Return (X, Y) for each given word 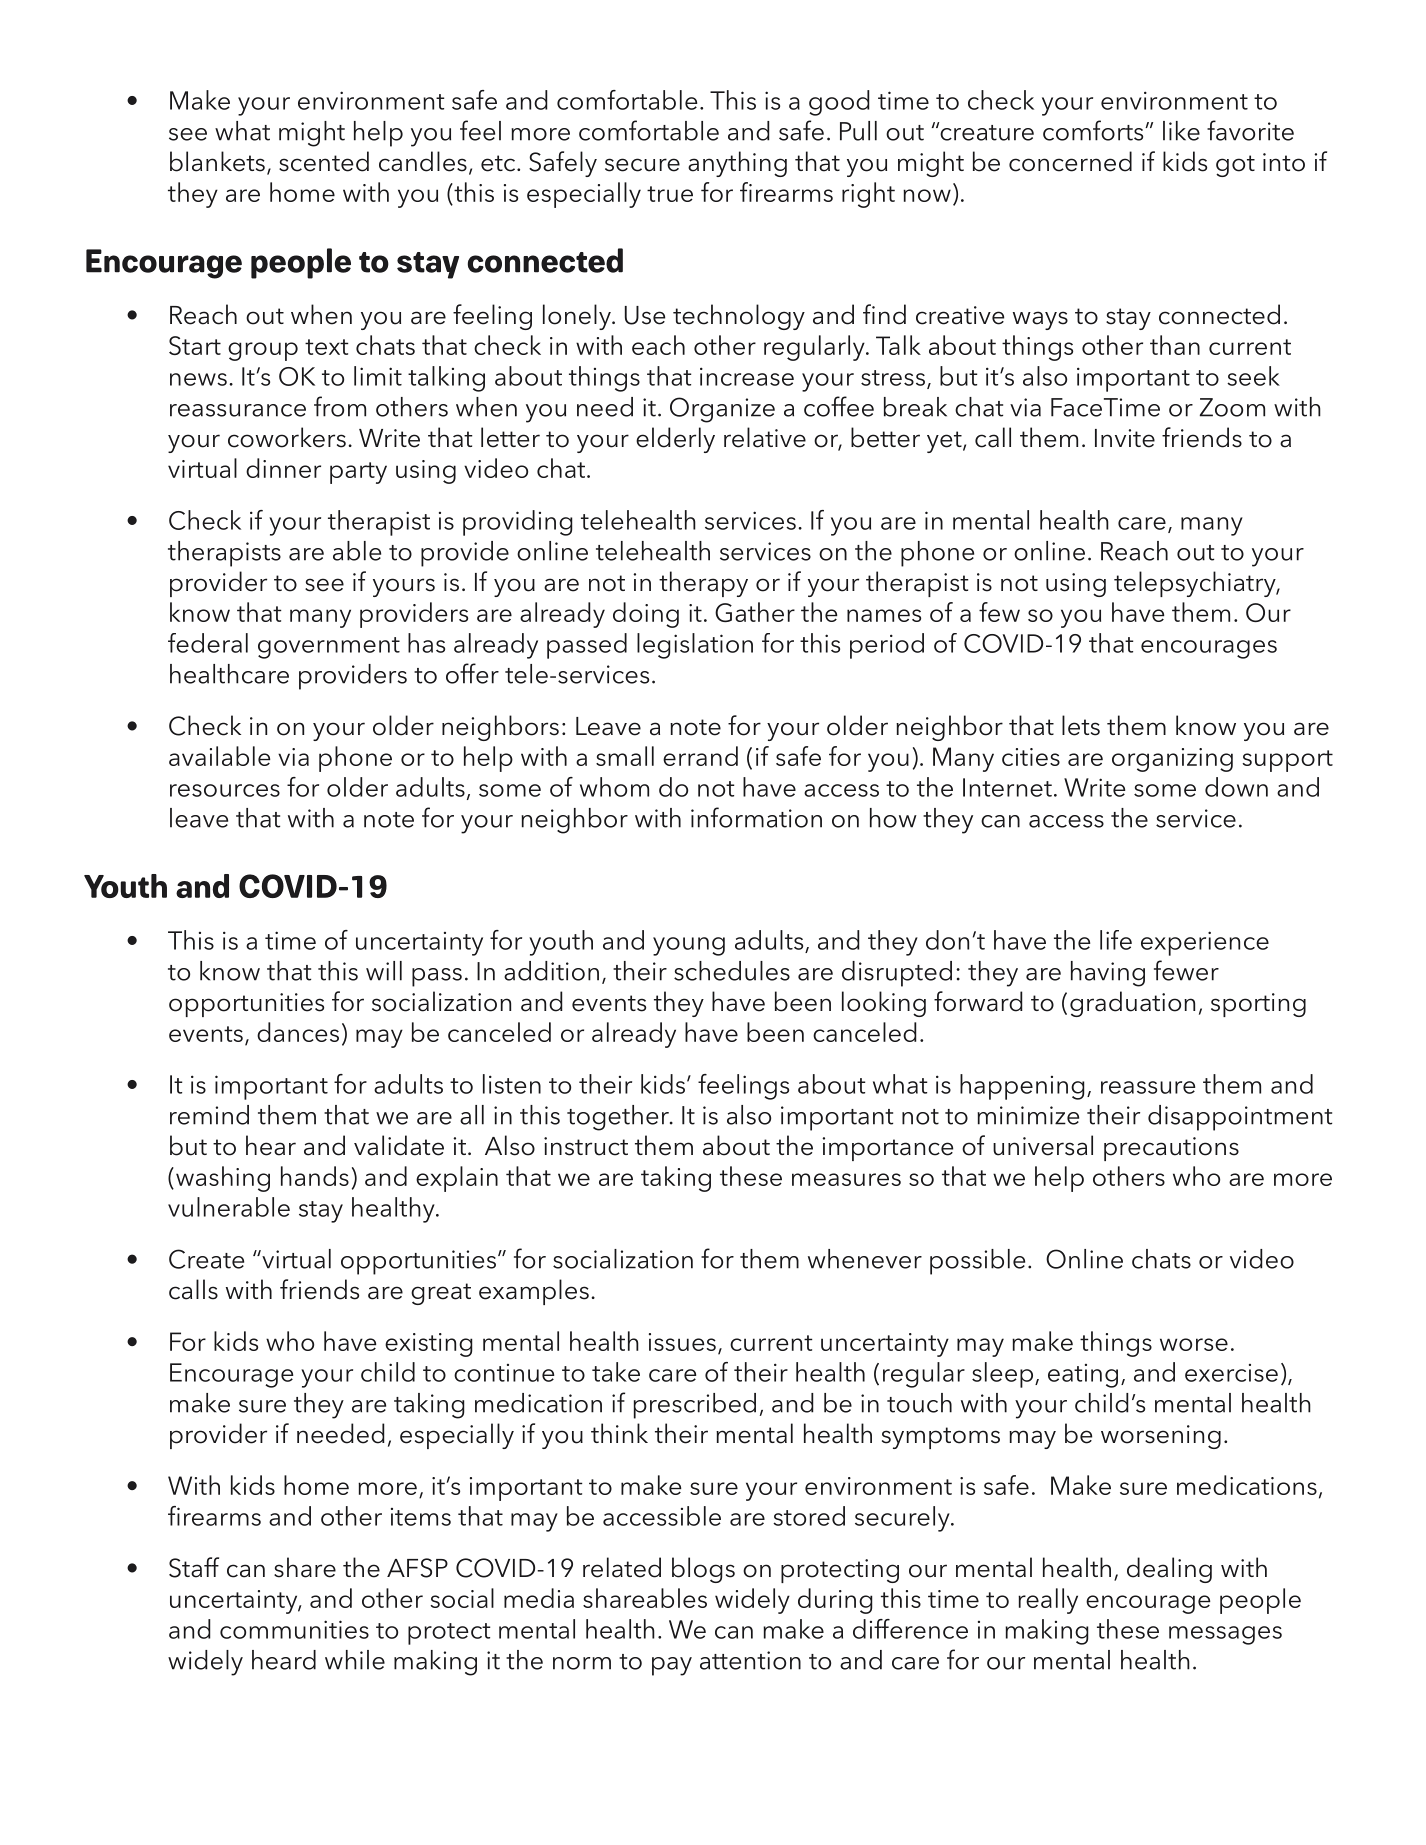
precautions (1171, 1149)
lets (1081, 725)
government (329, 648)
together (619, 1118)
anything (737, 164)
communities (294, 1629)
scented (324, 161)
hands (315, 1176)
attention (750, 1660)
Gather (755, 612)
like (1181, 131)
